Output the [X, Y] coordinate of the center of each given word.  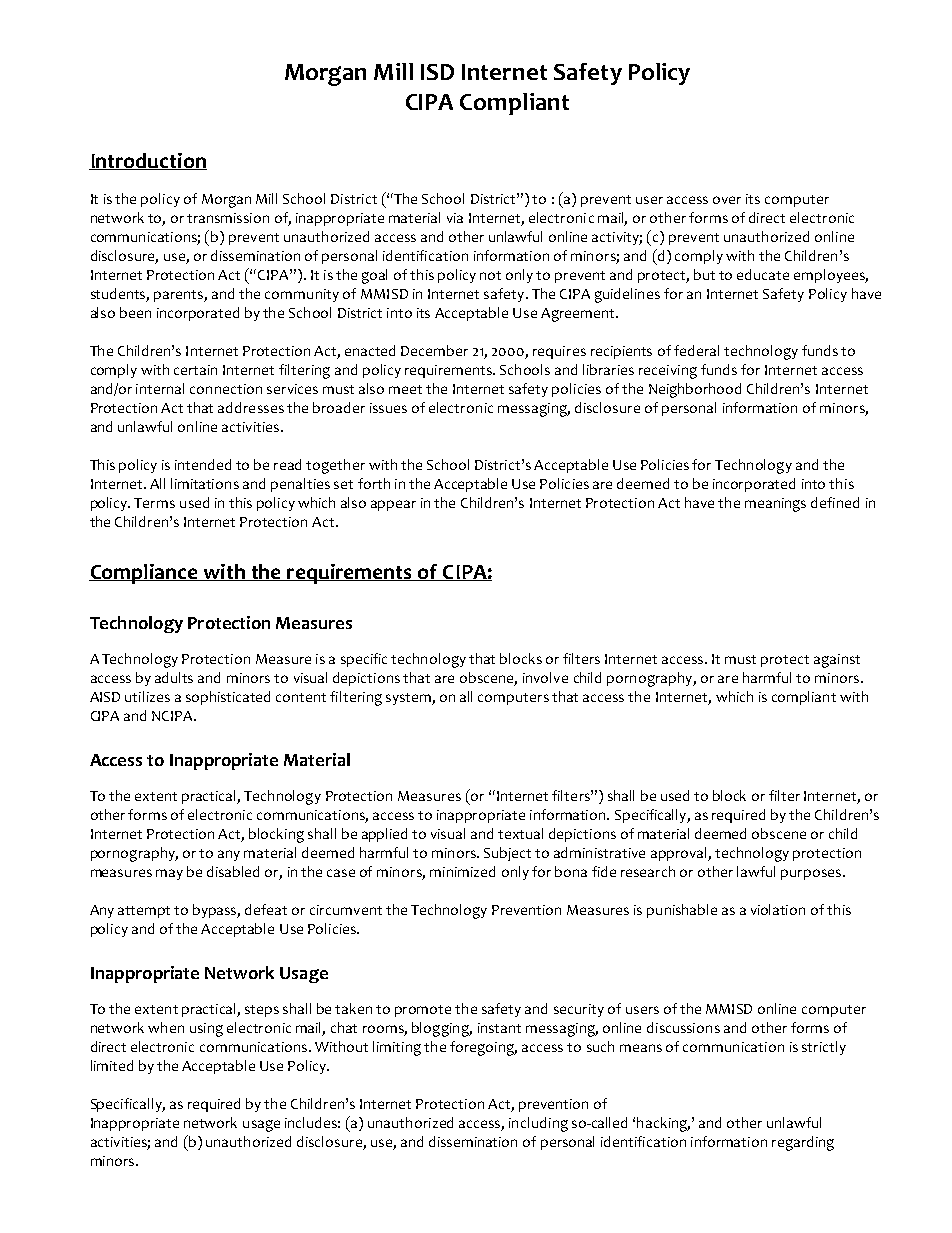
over [727, 200]
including [538, 1124]
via [455, 218]
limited [112, 1065]
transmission [228, 218]
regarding [803, 1143]
